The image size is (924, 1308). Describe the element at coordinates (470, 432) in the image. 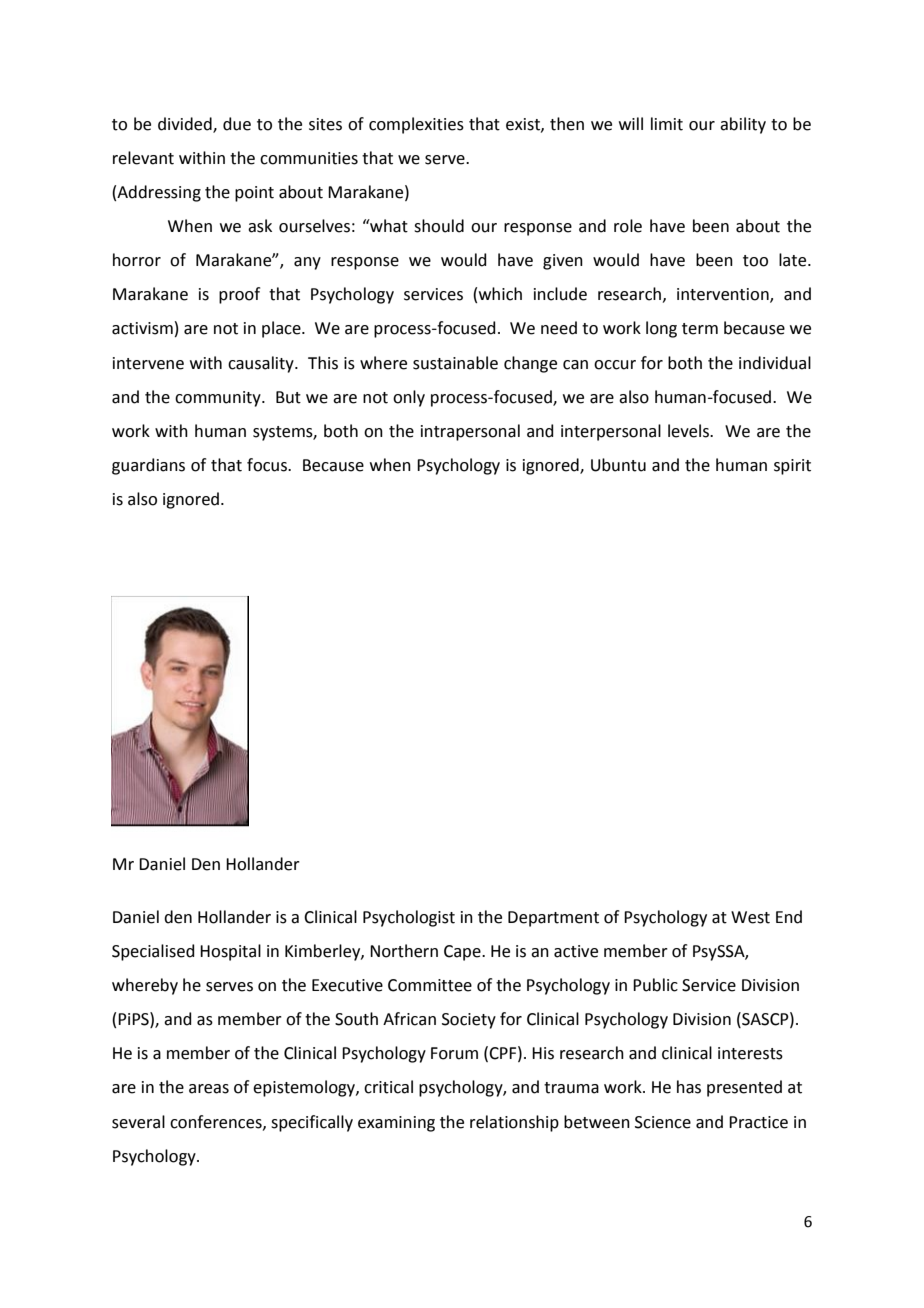

I see `intrapersonal` at that location.
